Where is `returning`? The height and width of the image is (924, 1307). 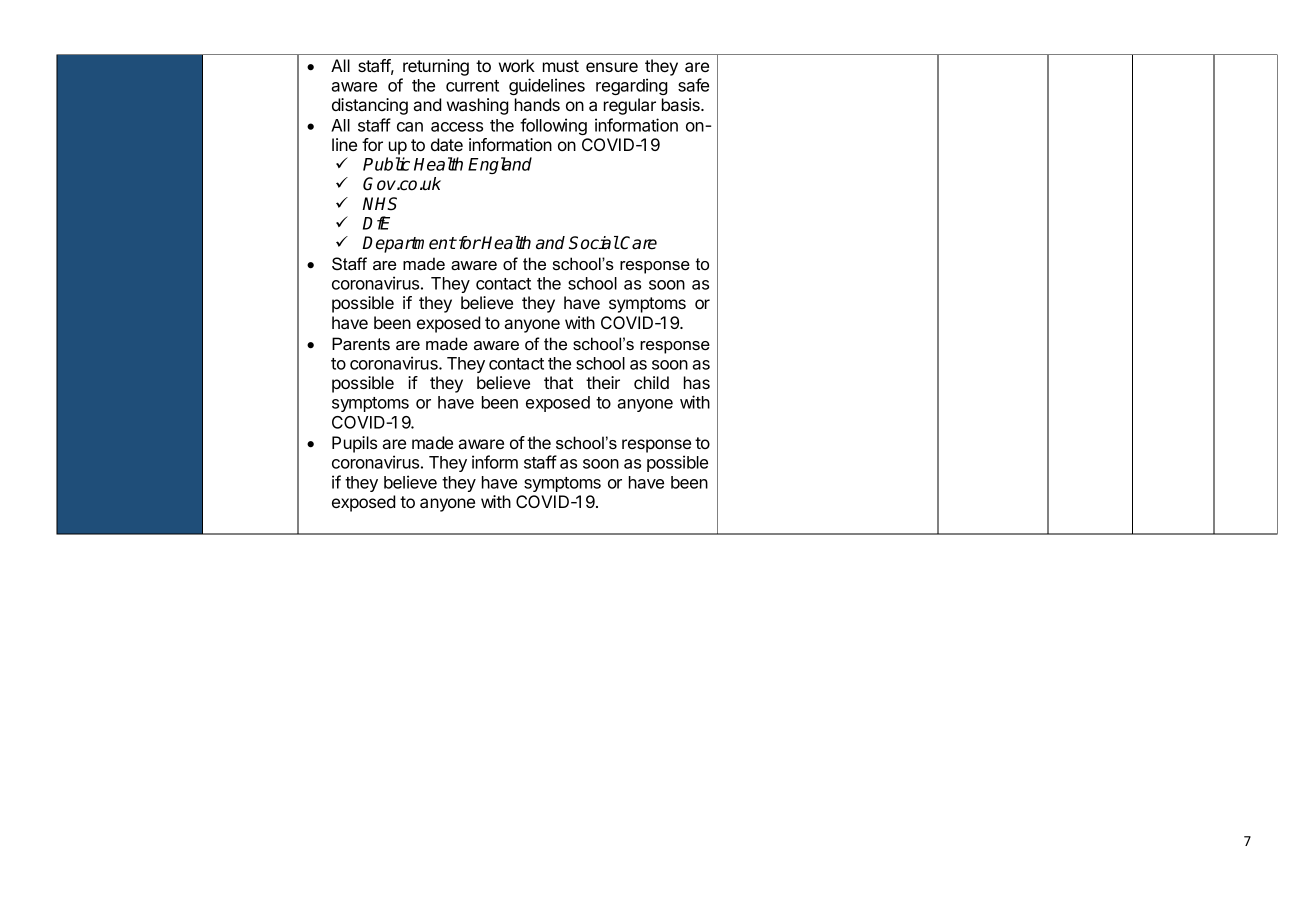 returning is located at coordinates (436, 67).
